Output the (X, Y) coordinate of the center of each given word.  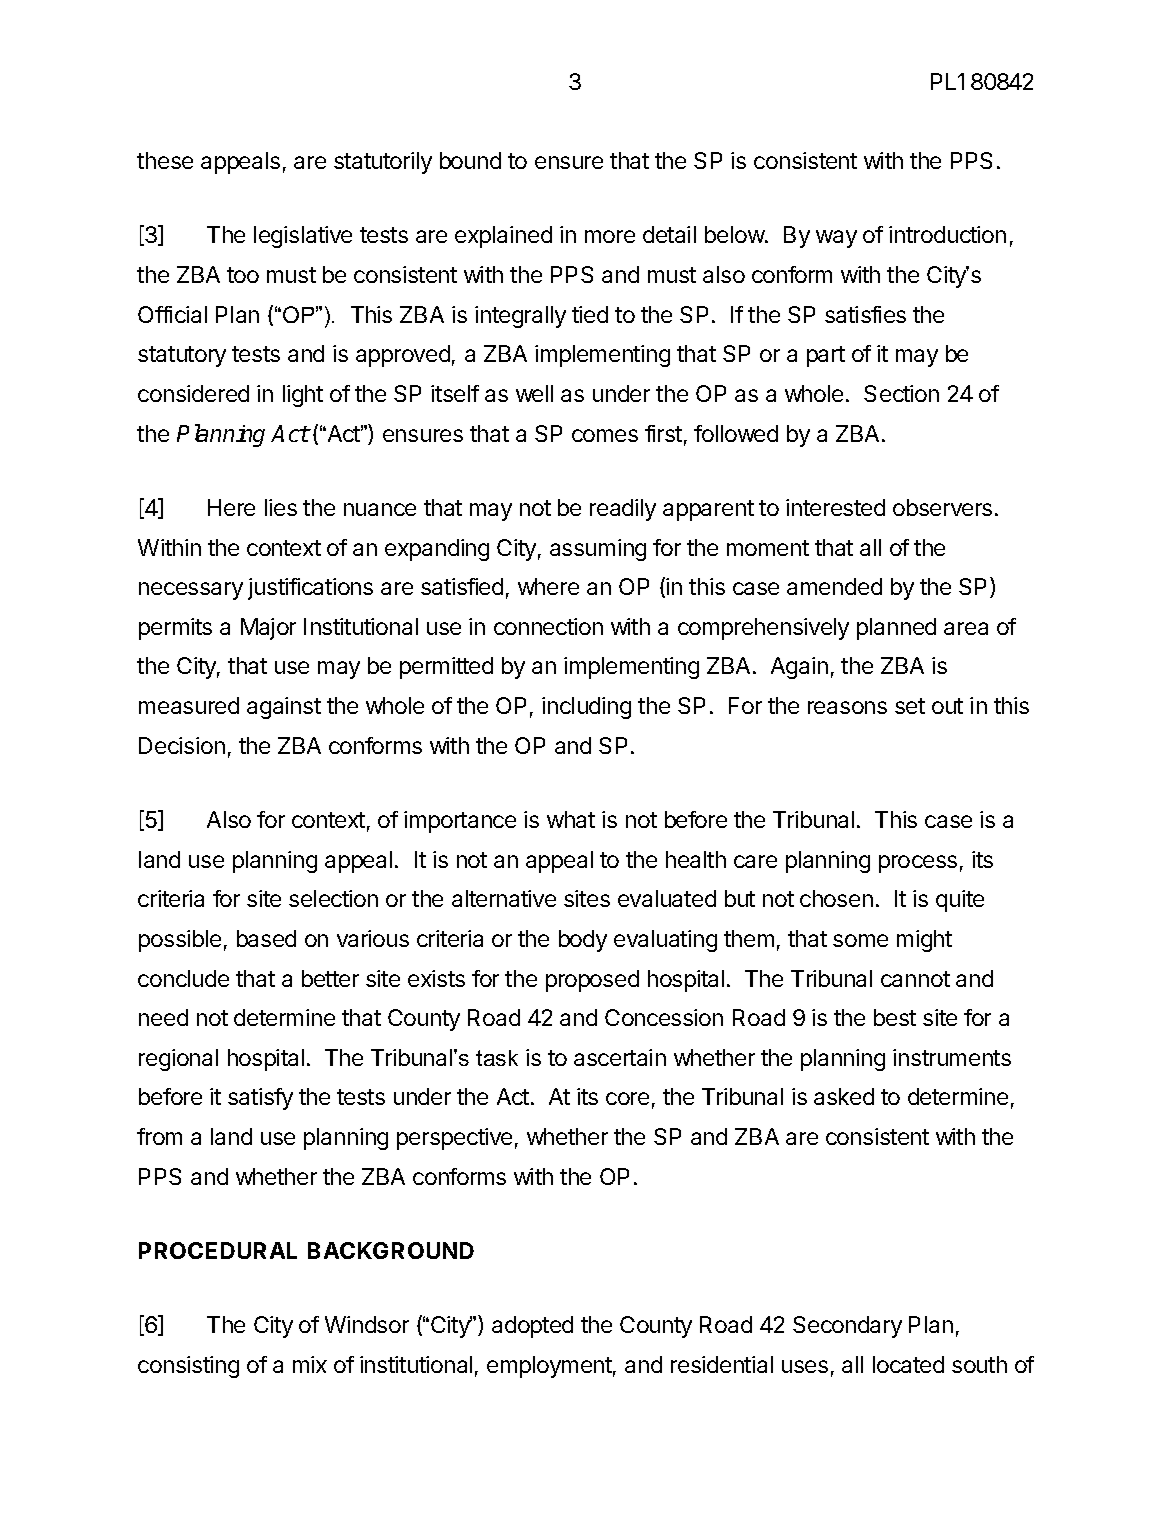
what (571, 819)
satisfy (260, 1099)
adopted (532, 1327)
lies (281, 507)
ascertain (620, 1057)
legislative (303, 237)
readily (623, 510)
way (836, 239)
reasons (847, 707)
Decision (182, 745)
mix (310, 1364)
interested (835, 507)
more (610, 236)
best (895, 1017)
